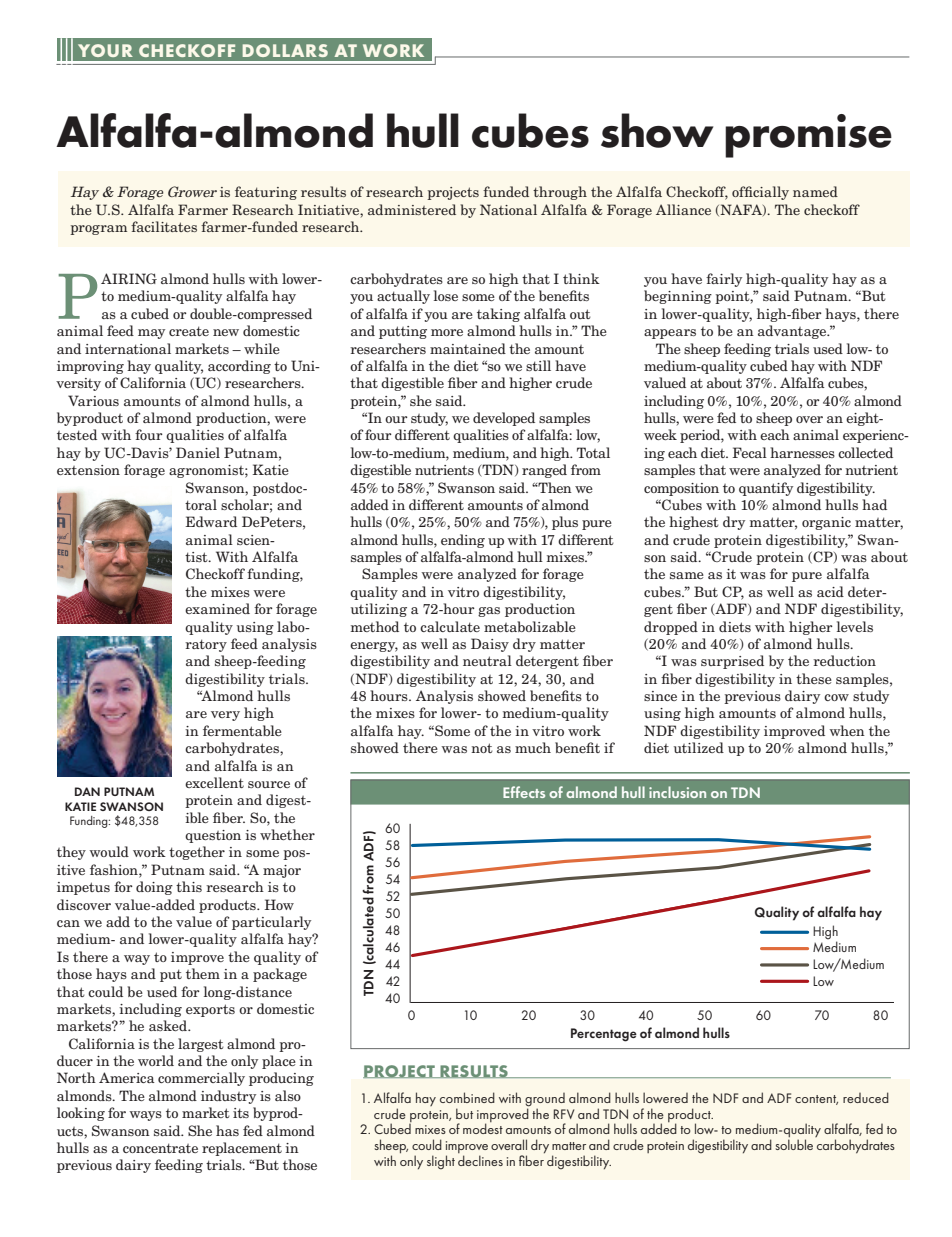  I want to click on may, so click(151, 334).
